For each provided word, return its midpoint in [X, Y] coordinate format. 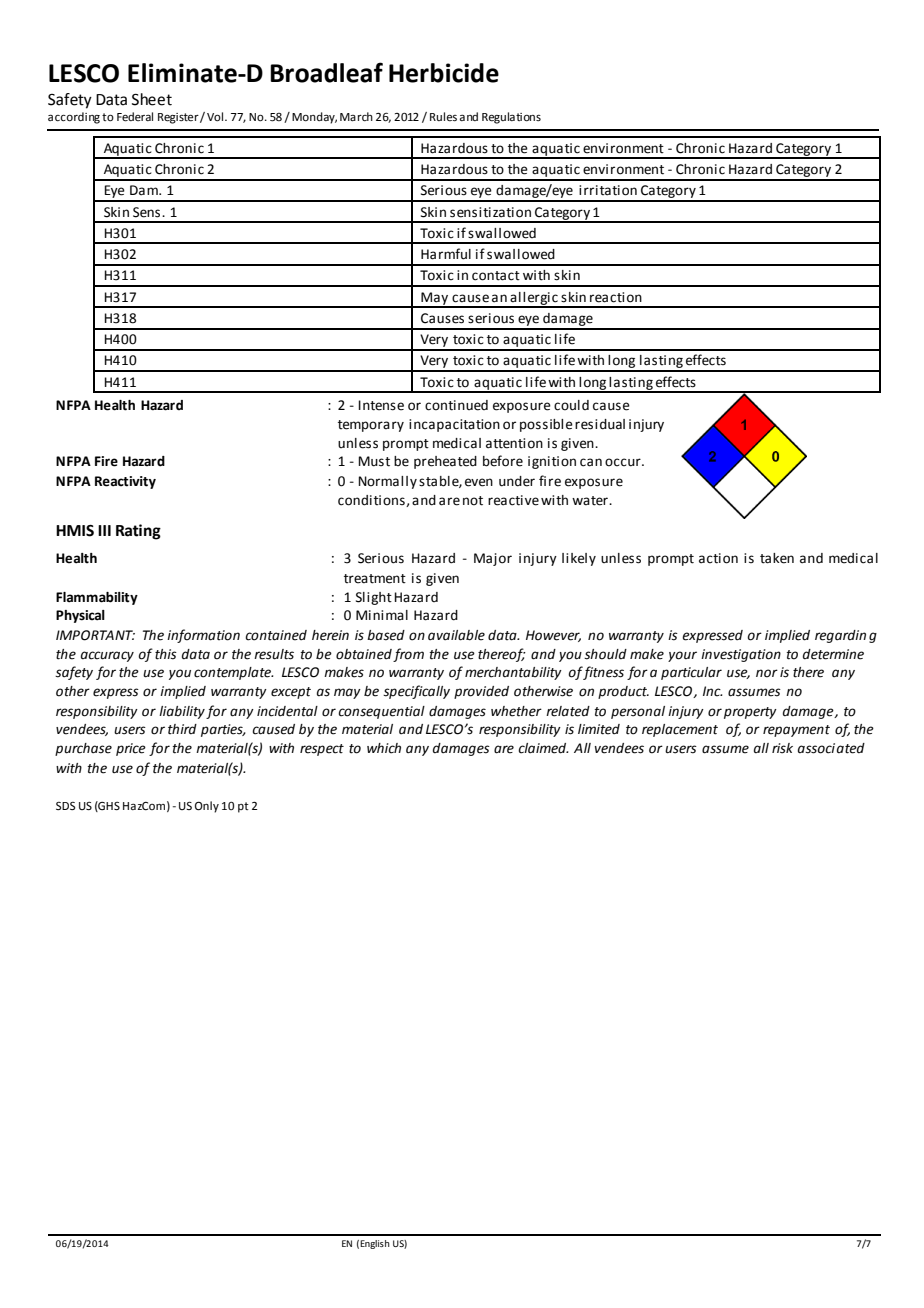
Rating [138, 532]
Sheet [152, 99]
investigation [741, 655]
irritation [608, 190]
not [473, 501]
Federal [135, 117]
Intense [381, 405]
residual [600, 424]
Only [207, 807]
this [166, 654]
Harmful [446, 254]
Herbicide [444, 73]
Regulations [511, 118]
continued [456, 405]
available [456, 635]
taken [777, 558]
